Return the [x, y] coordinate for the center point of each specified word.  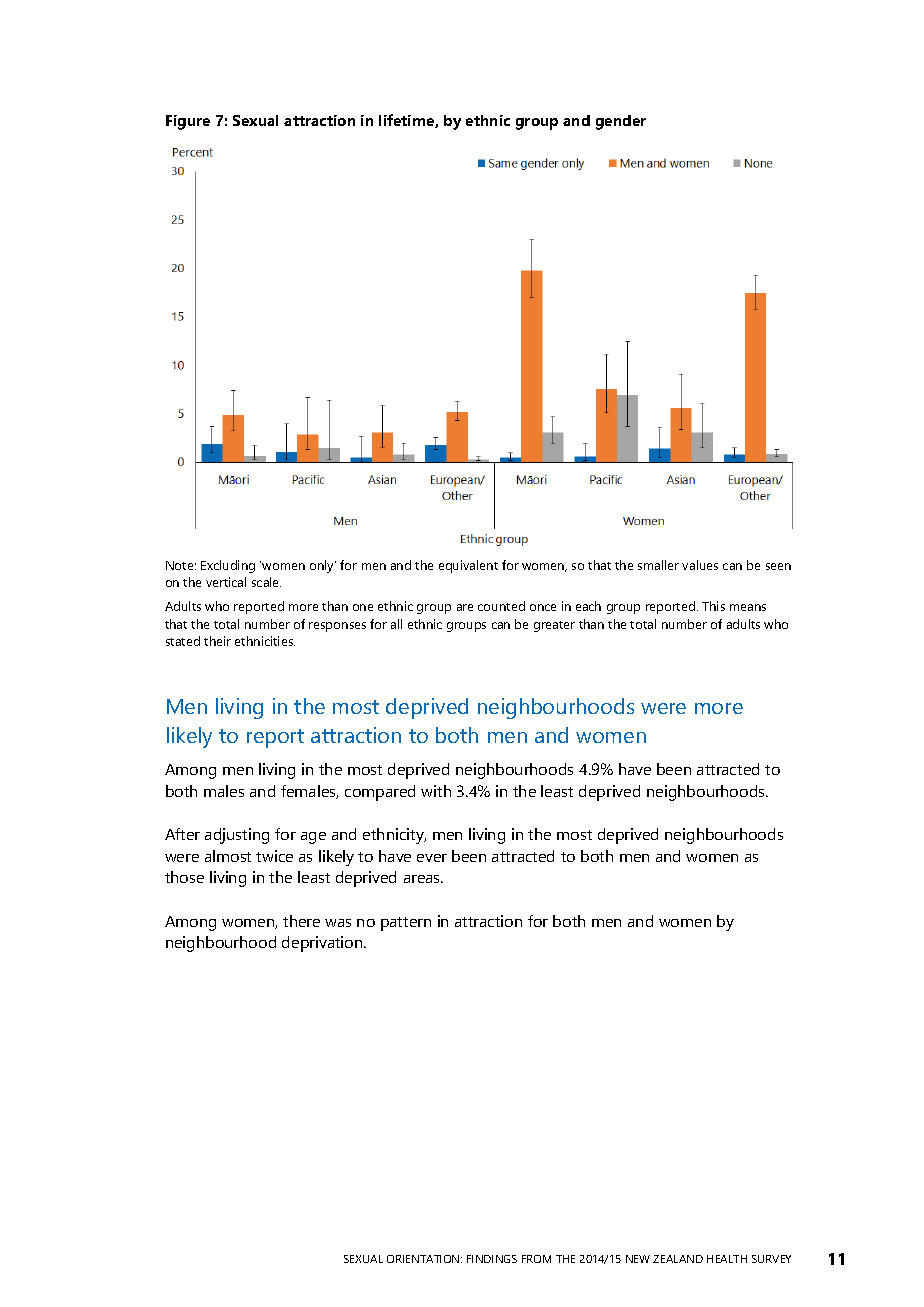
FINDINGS [492, 1259]
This [713, 606]
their [217, 641]
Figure [188, 122]
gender [621, 122]
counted [501, 606]
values [700, 565]
